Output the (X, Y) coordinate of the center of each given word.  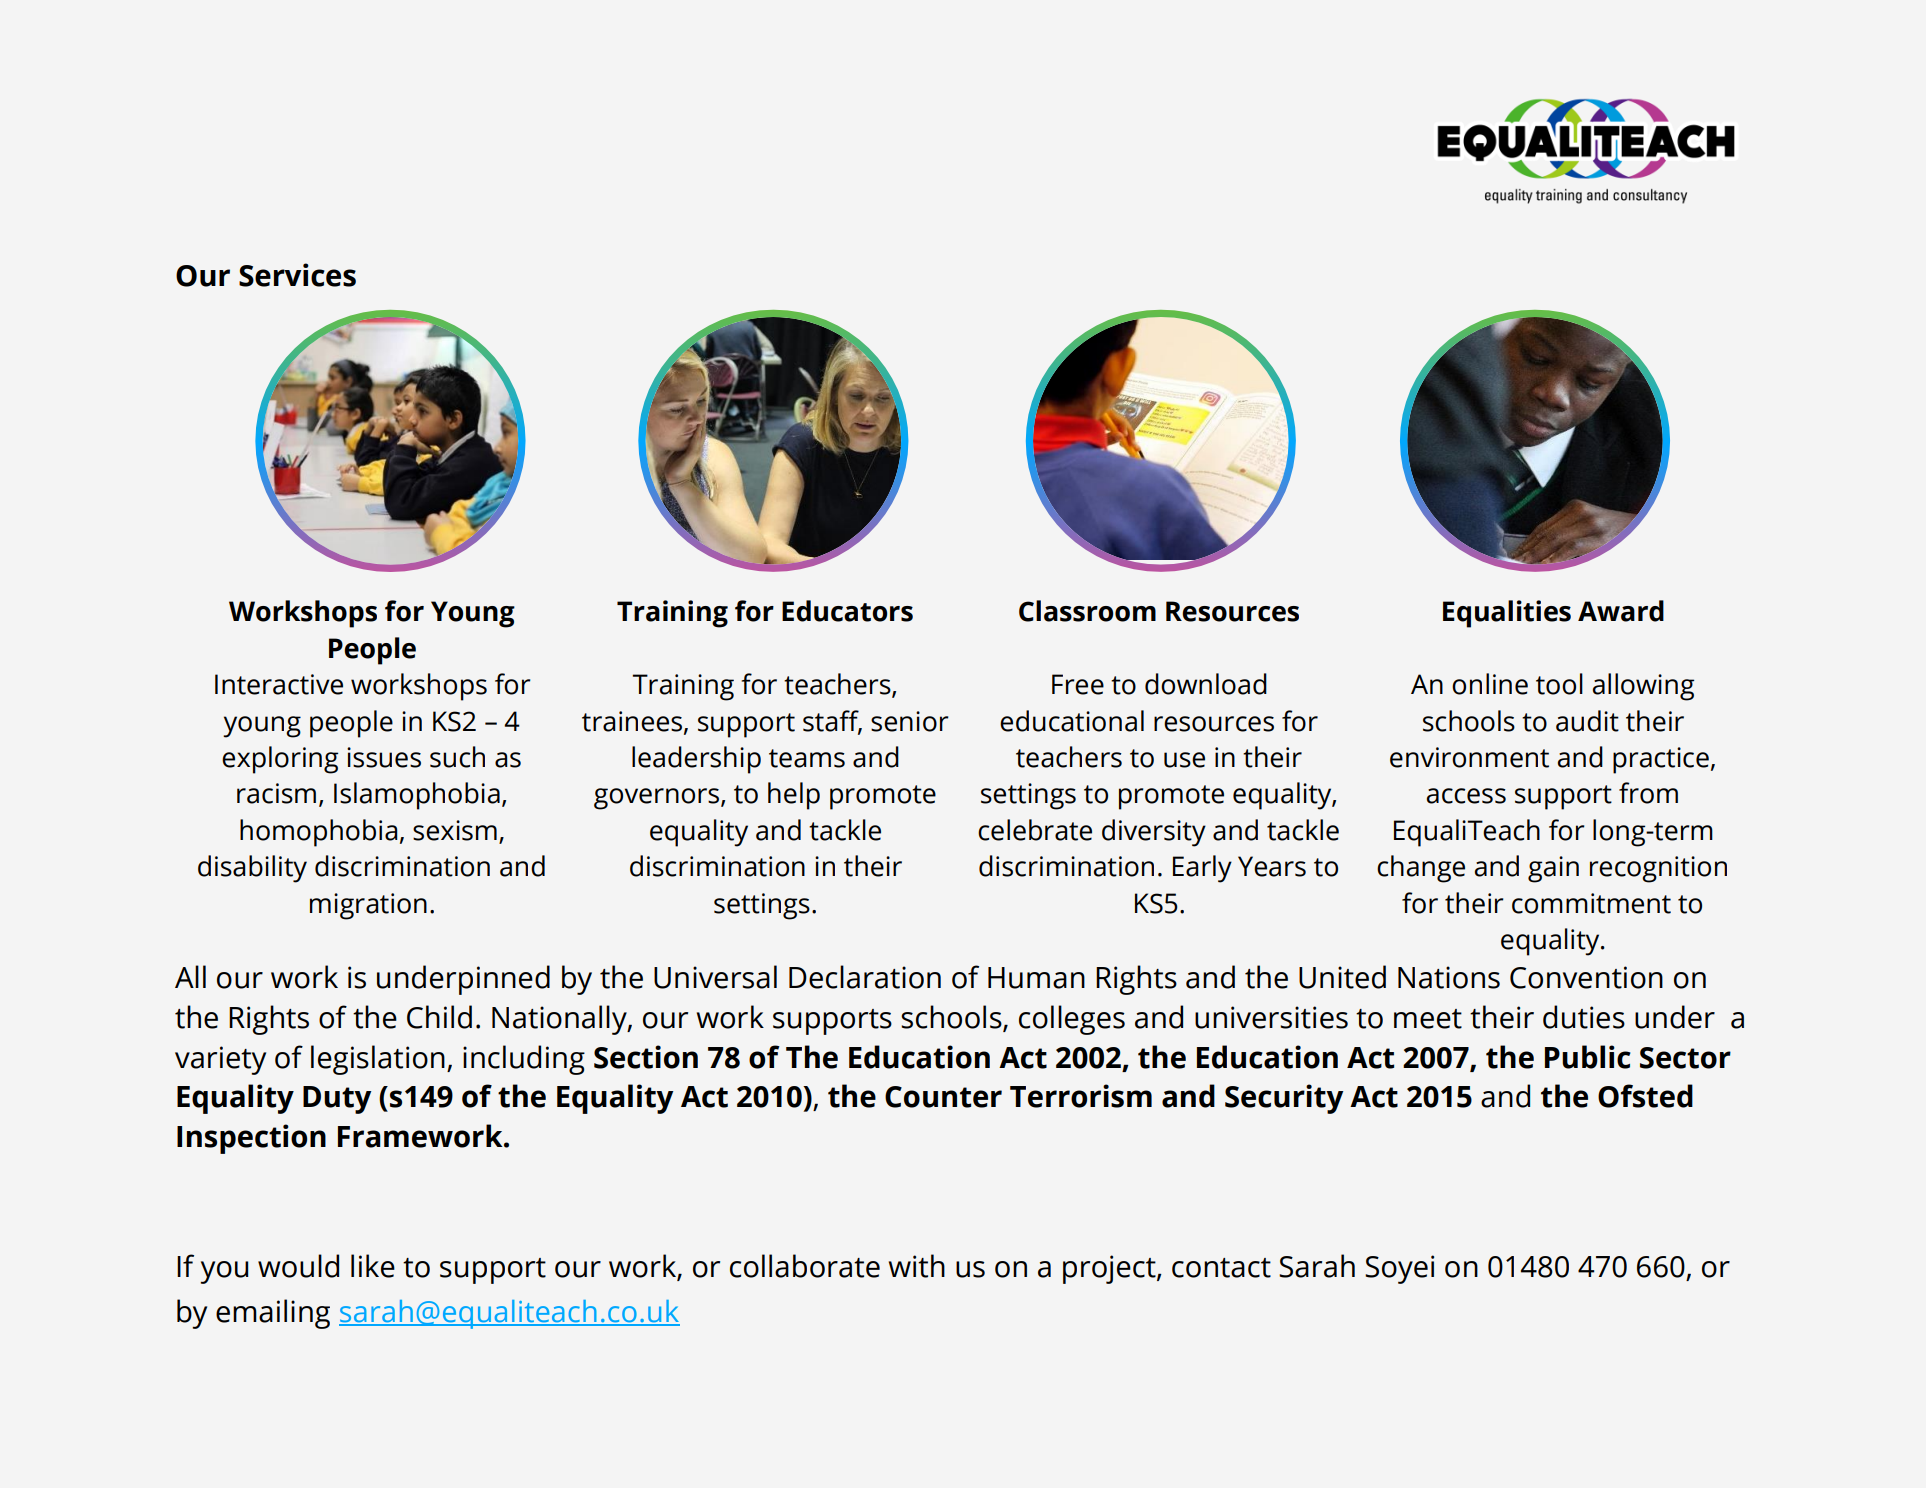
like (373, 1266)
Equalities (1507, 614)
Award (1621, 611)
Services (297, 275)
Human (1036, 978)
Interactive (279, 684)
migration (368, 906)
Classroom (1087, 611)
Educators (847, 611)
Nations (1449, 977)
